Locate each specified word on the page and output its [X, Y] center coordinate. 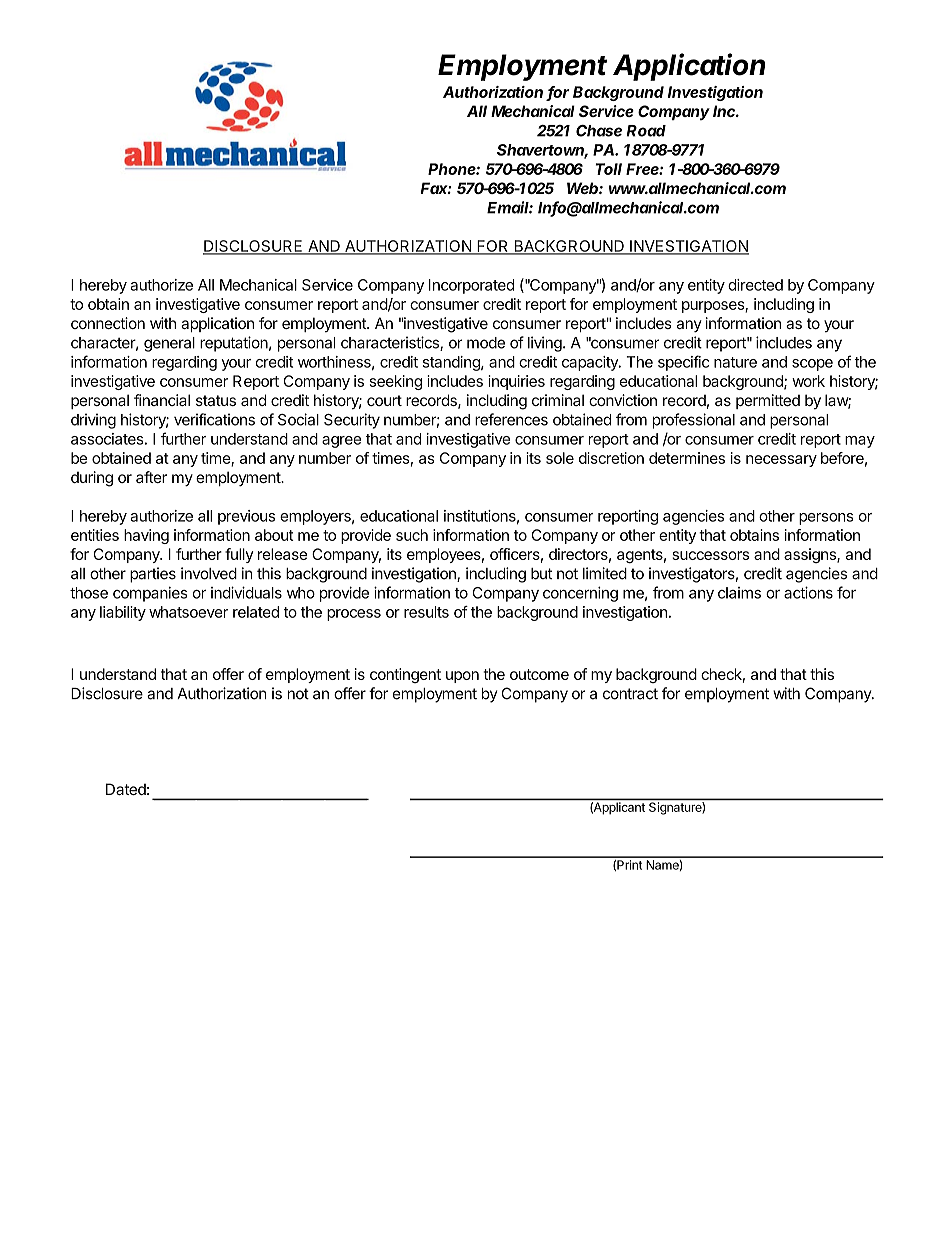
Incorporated [471, 286]
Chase [599, 131]
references [511, 419]
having [146, 536]
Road [646, 131]
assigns [811, 555]
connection [108, 323]
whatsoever [188, 612]
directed [755, 285]
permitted [768, 401]
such [412, 535]
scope [812, 365]
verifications [214, 419]
